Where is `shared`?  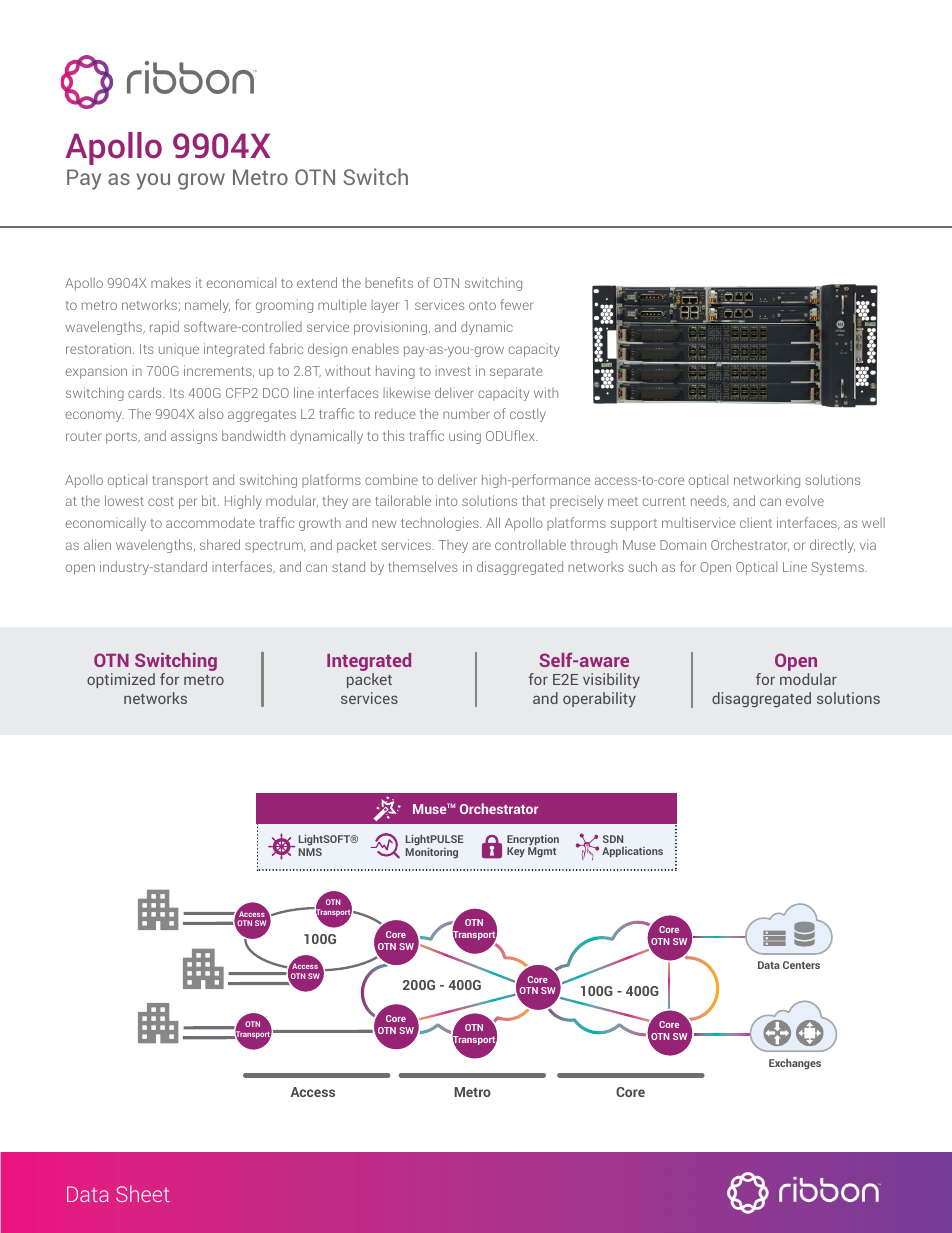 shared is located at coordinates (220, 544).
